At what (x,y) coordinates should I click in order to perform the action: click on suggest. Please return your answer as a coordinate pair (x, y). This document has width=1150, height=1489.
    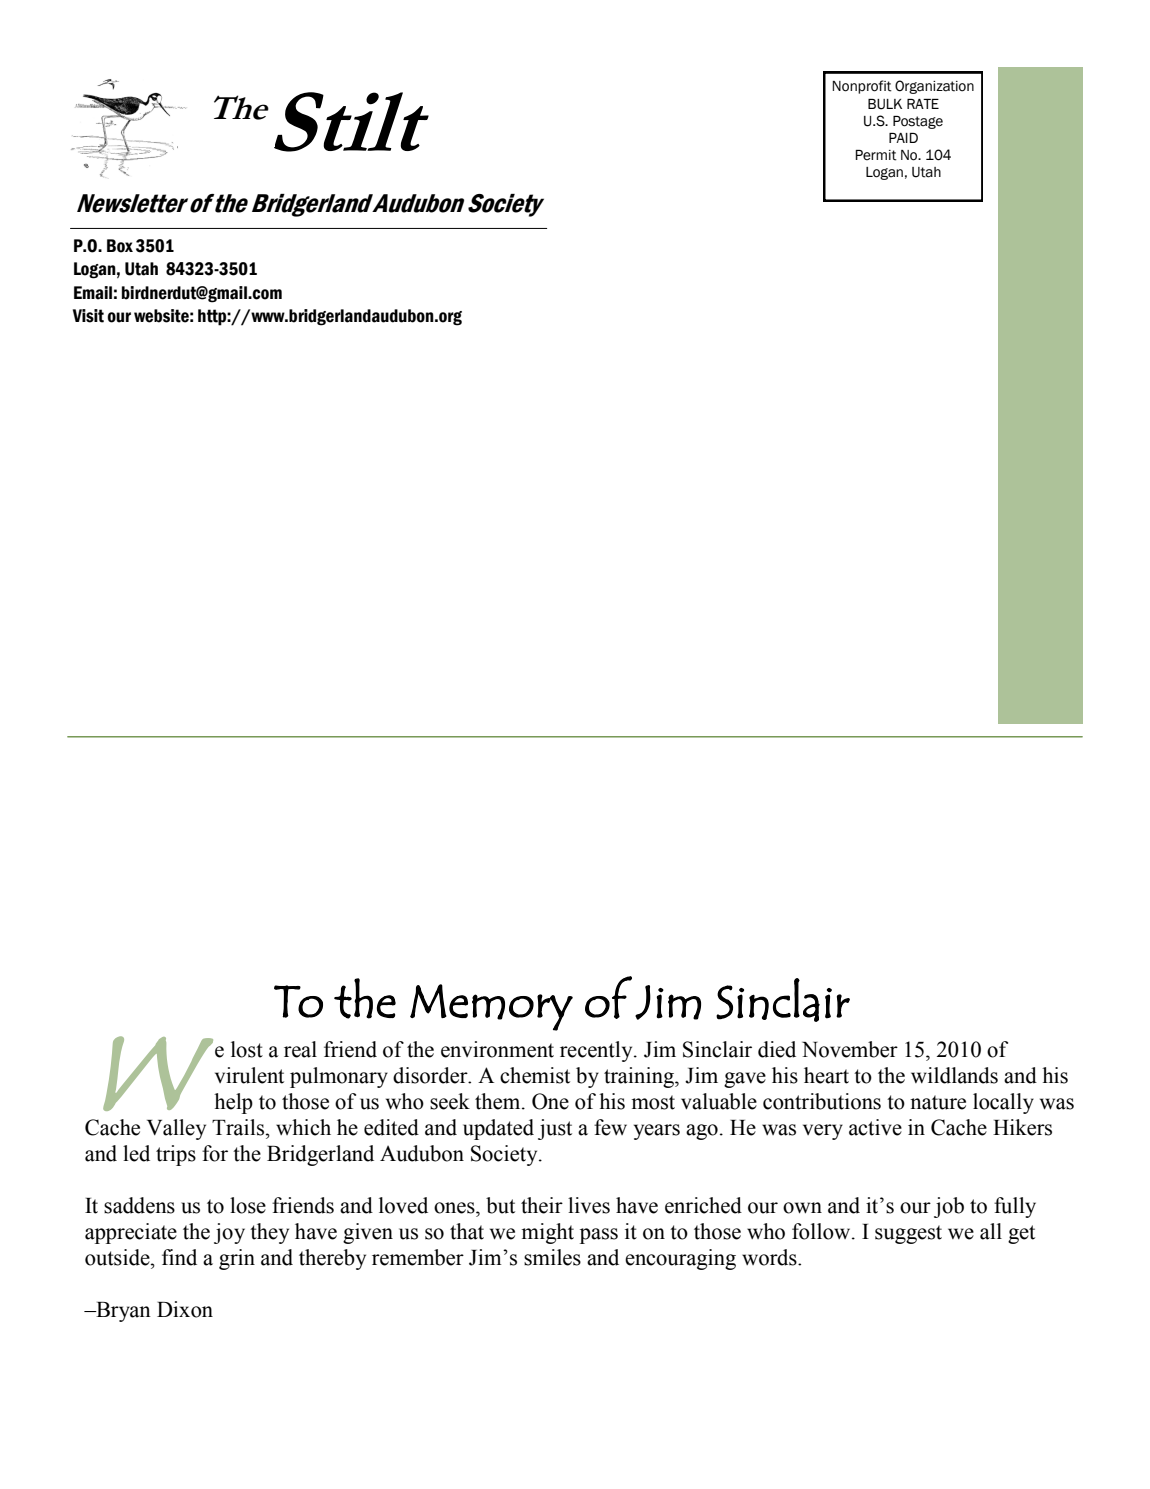
    Looking at the image, I should click on (908, 1234).
